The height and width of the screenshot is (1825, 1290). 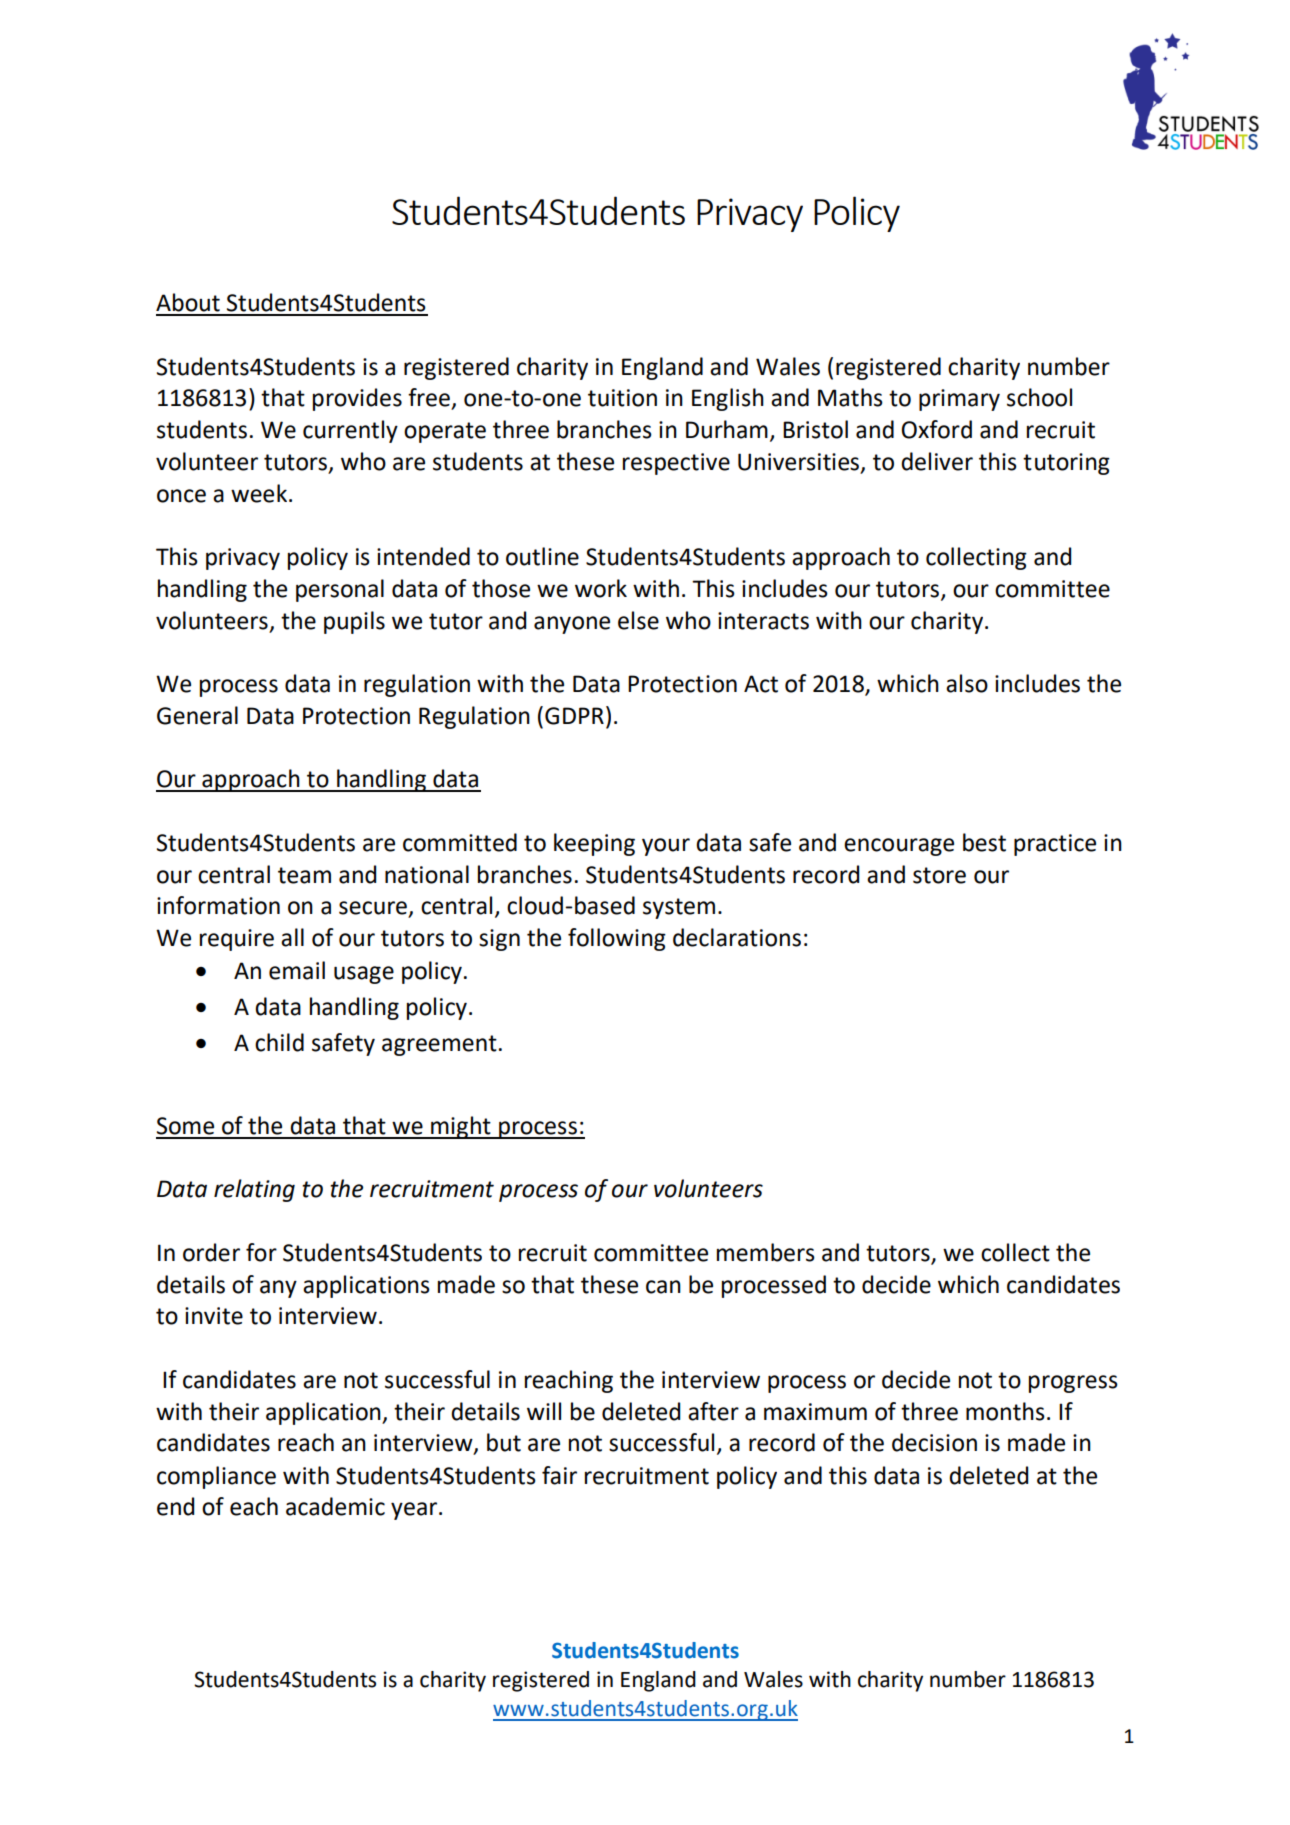 What do you see at coordinates (959, 400) in the screenshot?
I see `primary` at bounding box center [959, 400].
